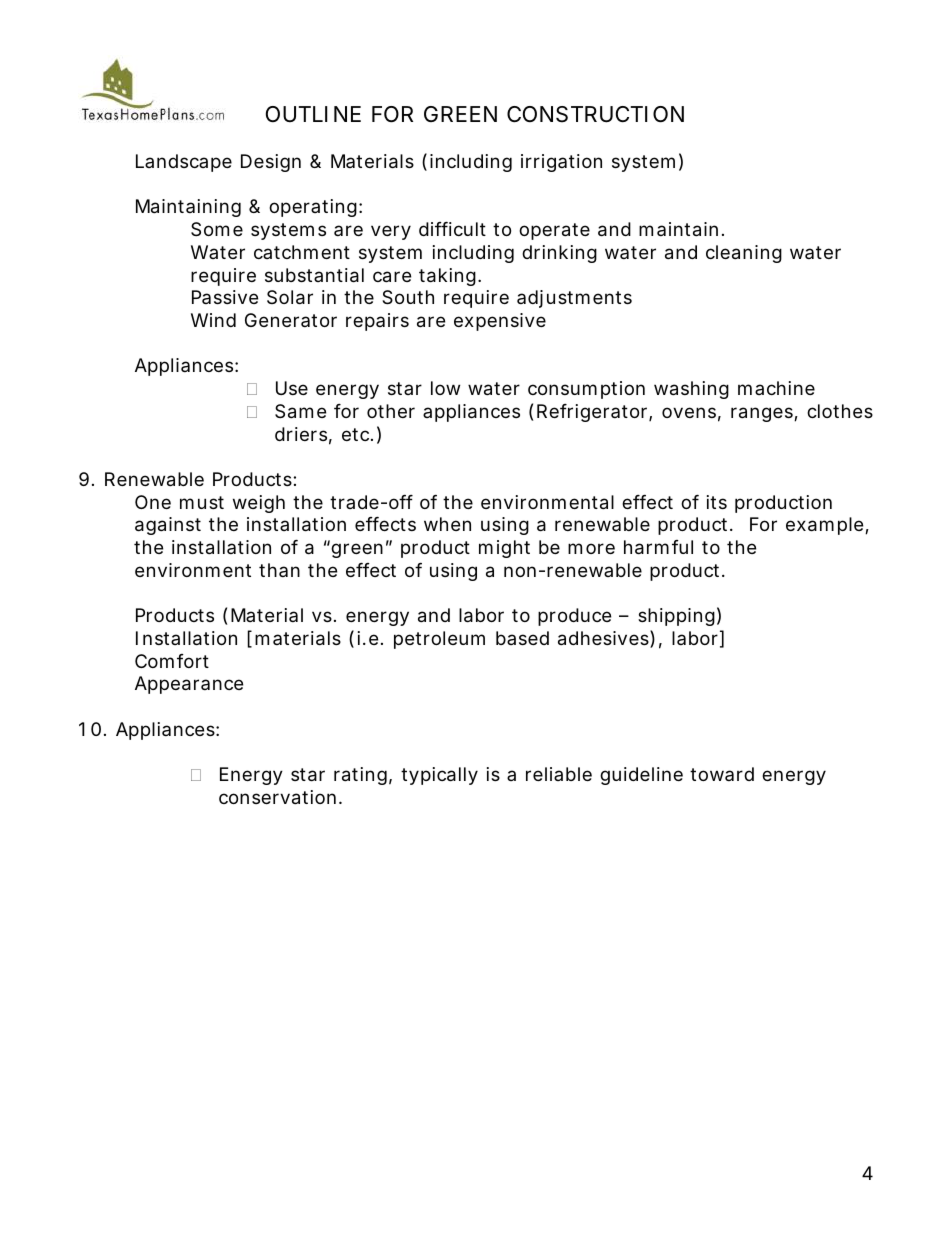 Image resolution: width=952 pixels, height=1233 pixels. What do you see at coordinates (763, 414) in the screenshot?
I see `ranges` at bounding box center [763, 414].
